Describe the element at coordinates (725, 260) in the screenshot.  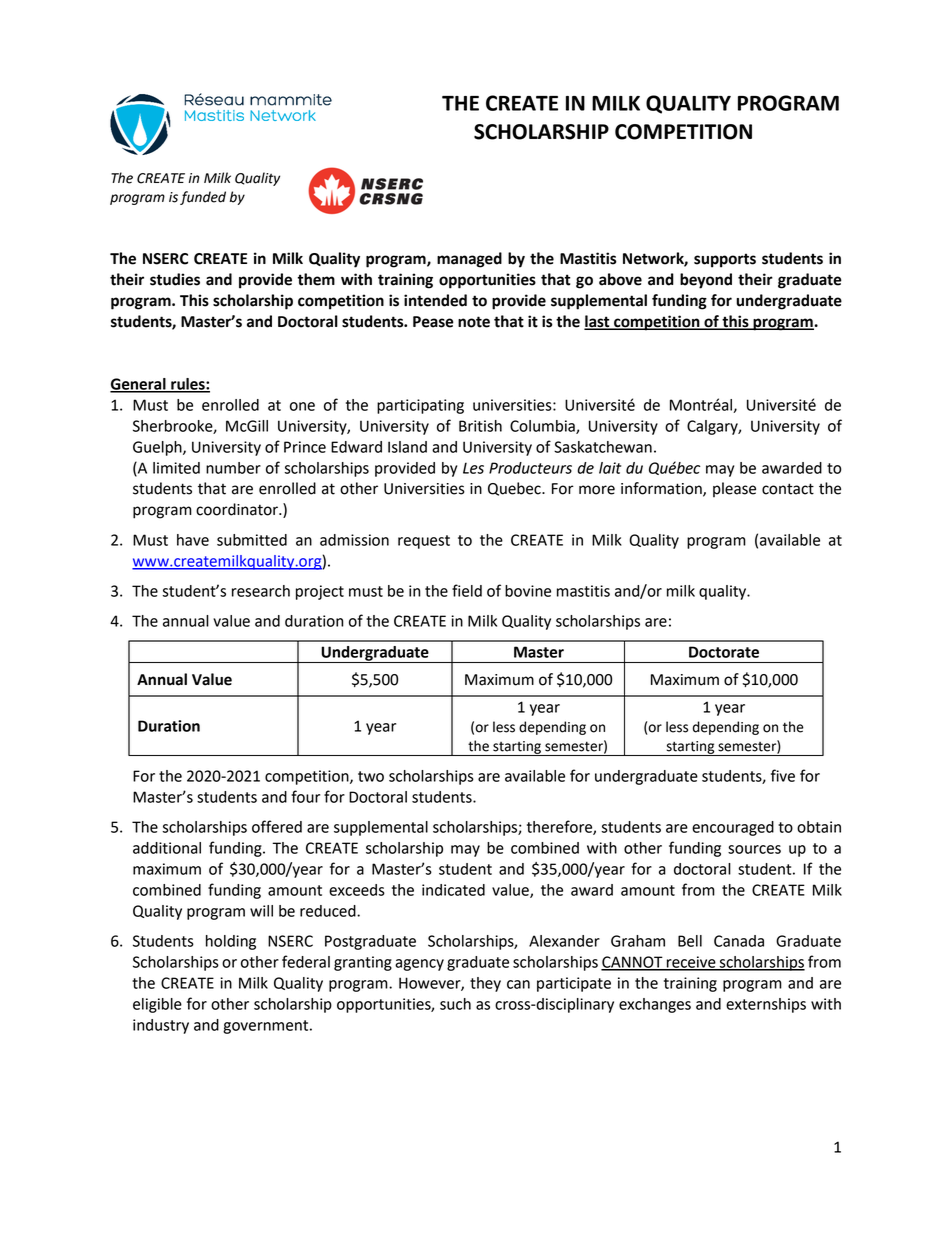
I see `supports` at that location.
